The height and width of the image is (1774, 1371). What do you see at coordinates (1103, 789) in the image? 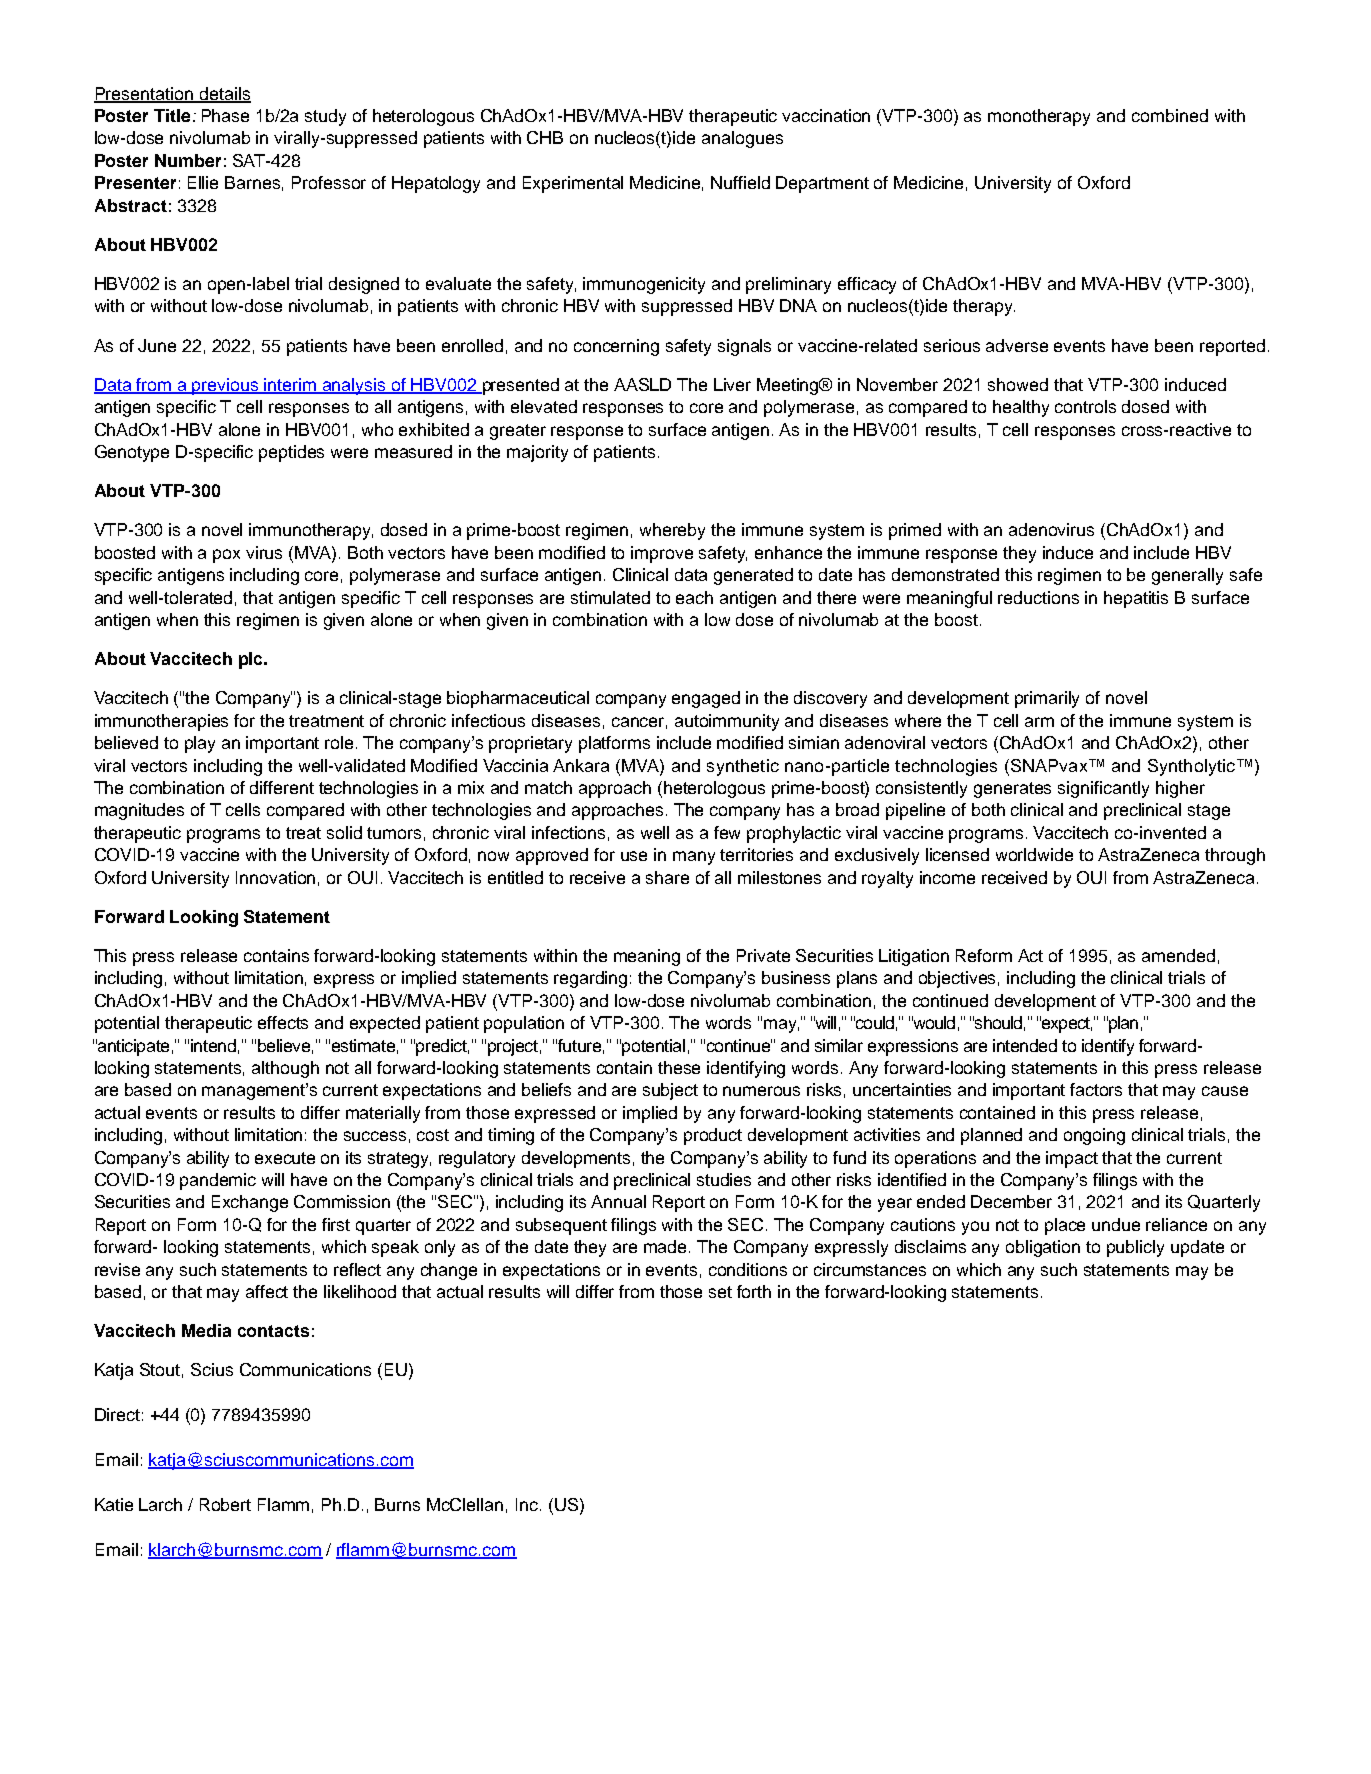
I see `significantly` at bounding box center [1103, 789].
